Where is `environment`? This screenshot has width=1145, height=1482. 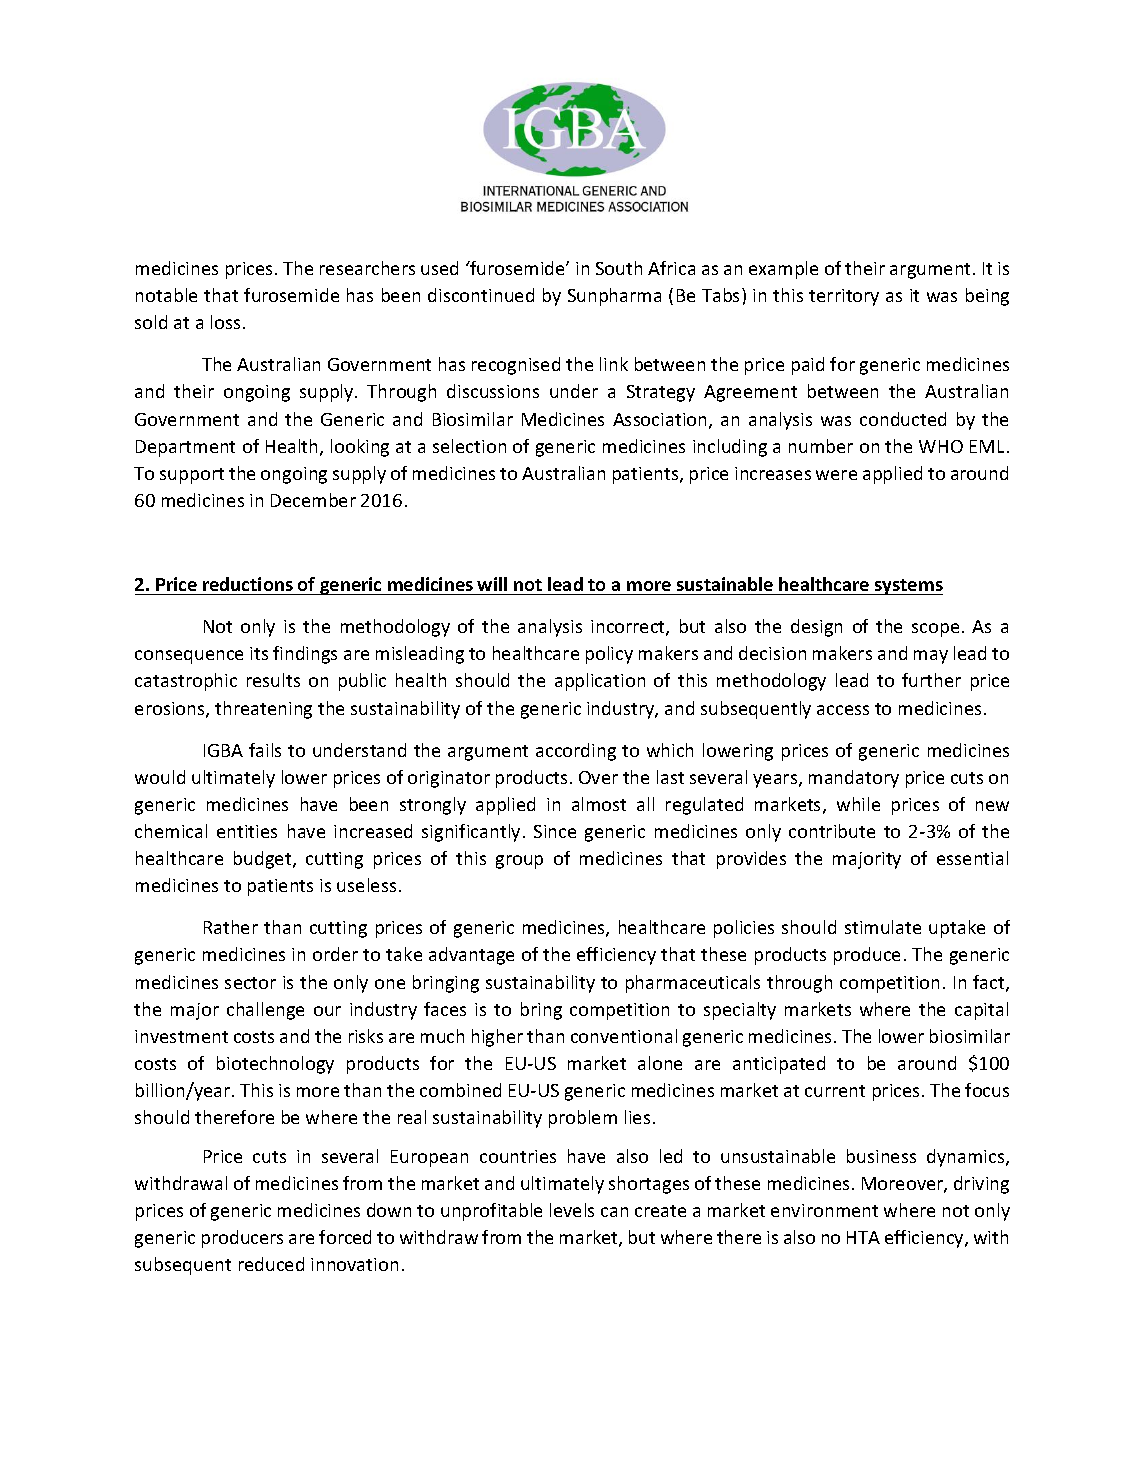 environment is located at coordinates (824, 1210).
